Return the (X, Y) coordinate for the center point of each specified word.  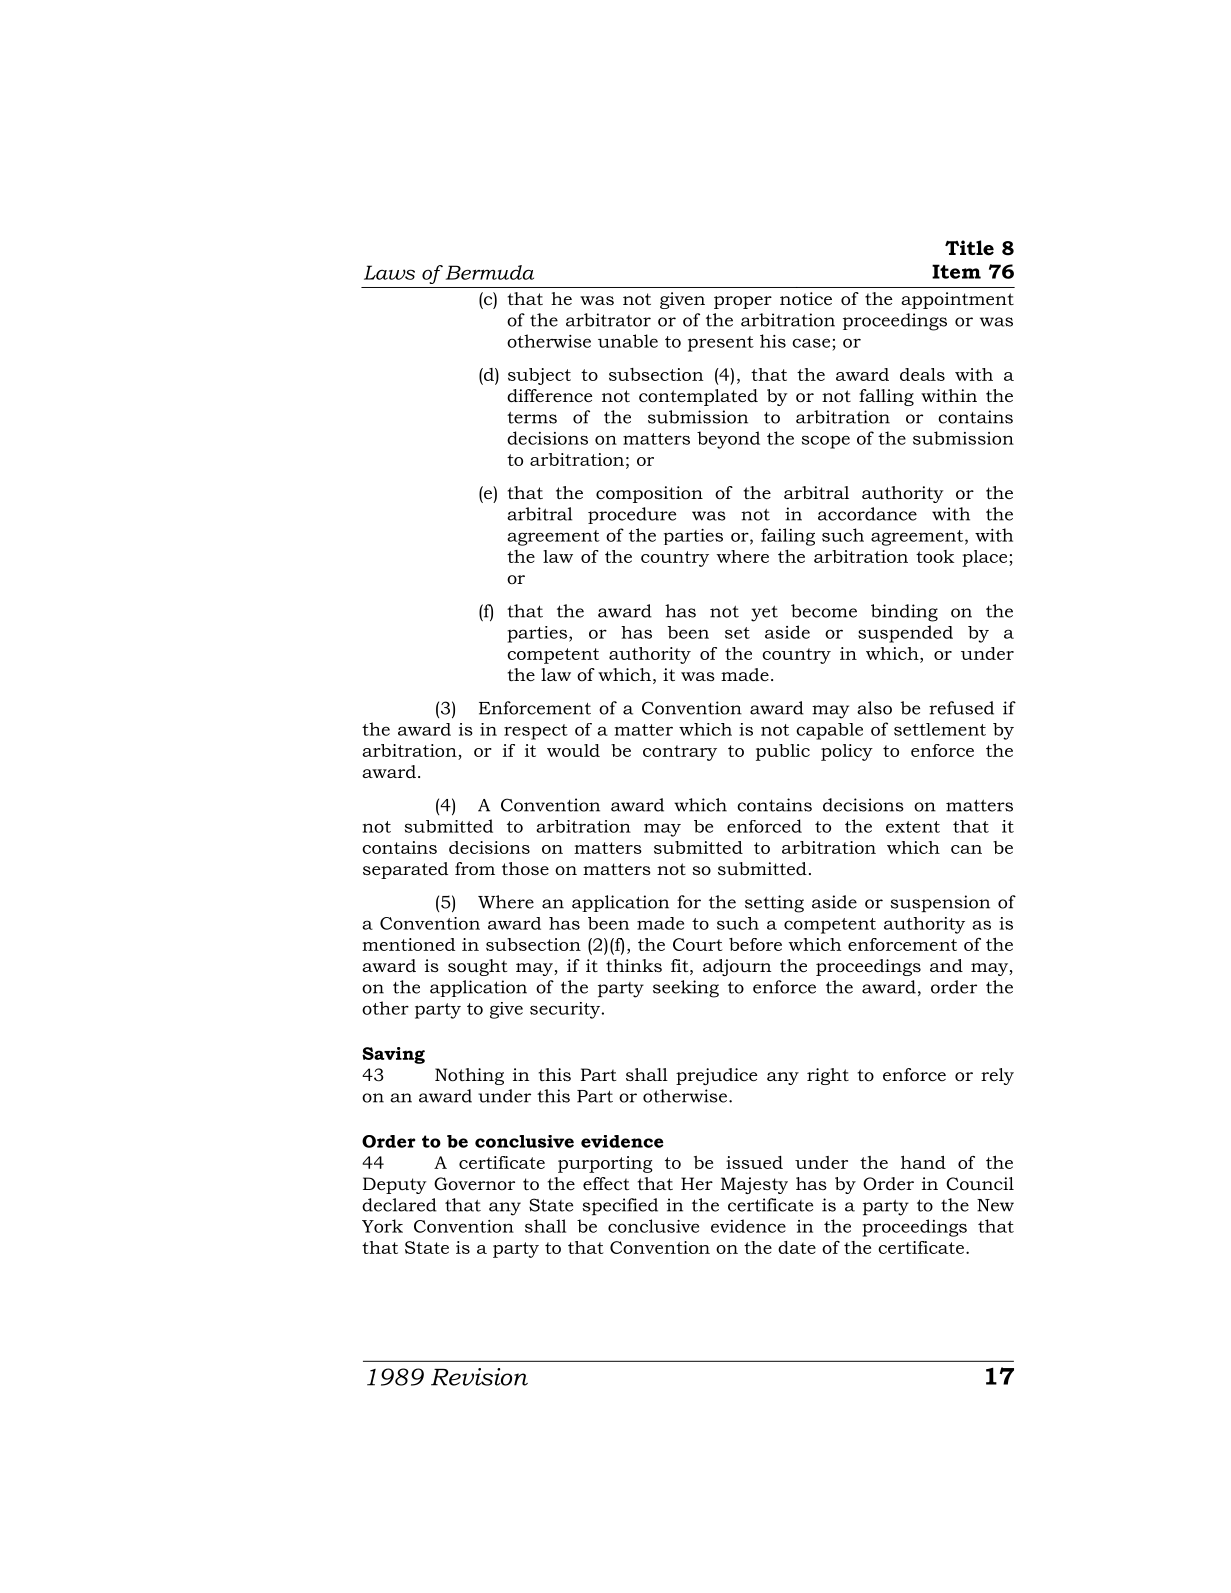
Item (956, 271)
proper (743, 302)
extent (913, 827)
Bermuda (489, 272)
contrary (680, 753)
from (475, 869)
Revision (479, 1377)
